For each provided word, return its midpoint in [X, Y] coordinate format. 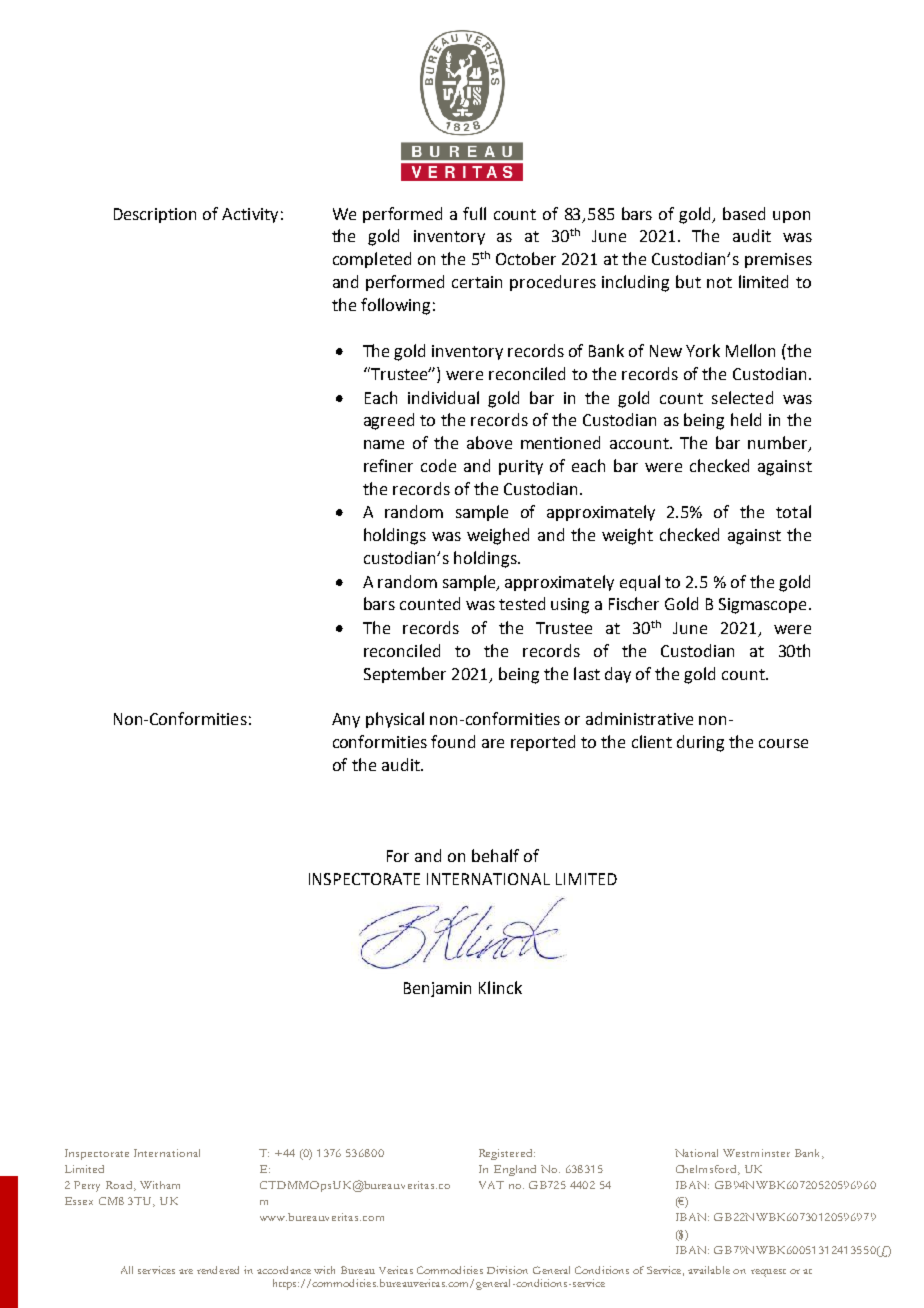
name [384, 444]
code [438, 465]
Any [346, 720]
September [405, 675]
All [127, 1270]
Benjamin [437, 989]
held [746, 419]
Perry [87, 1186]
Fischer [634, 603]
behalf [495, 855]
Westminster [756, 1153]
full [474, 213]
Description [155, 215]
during [700, 743]
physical [395, 720]
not [719, 282]
